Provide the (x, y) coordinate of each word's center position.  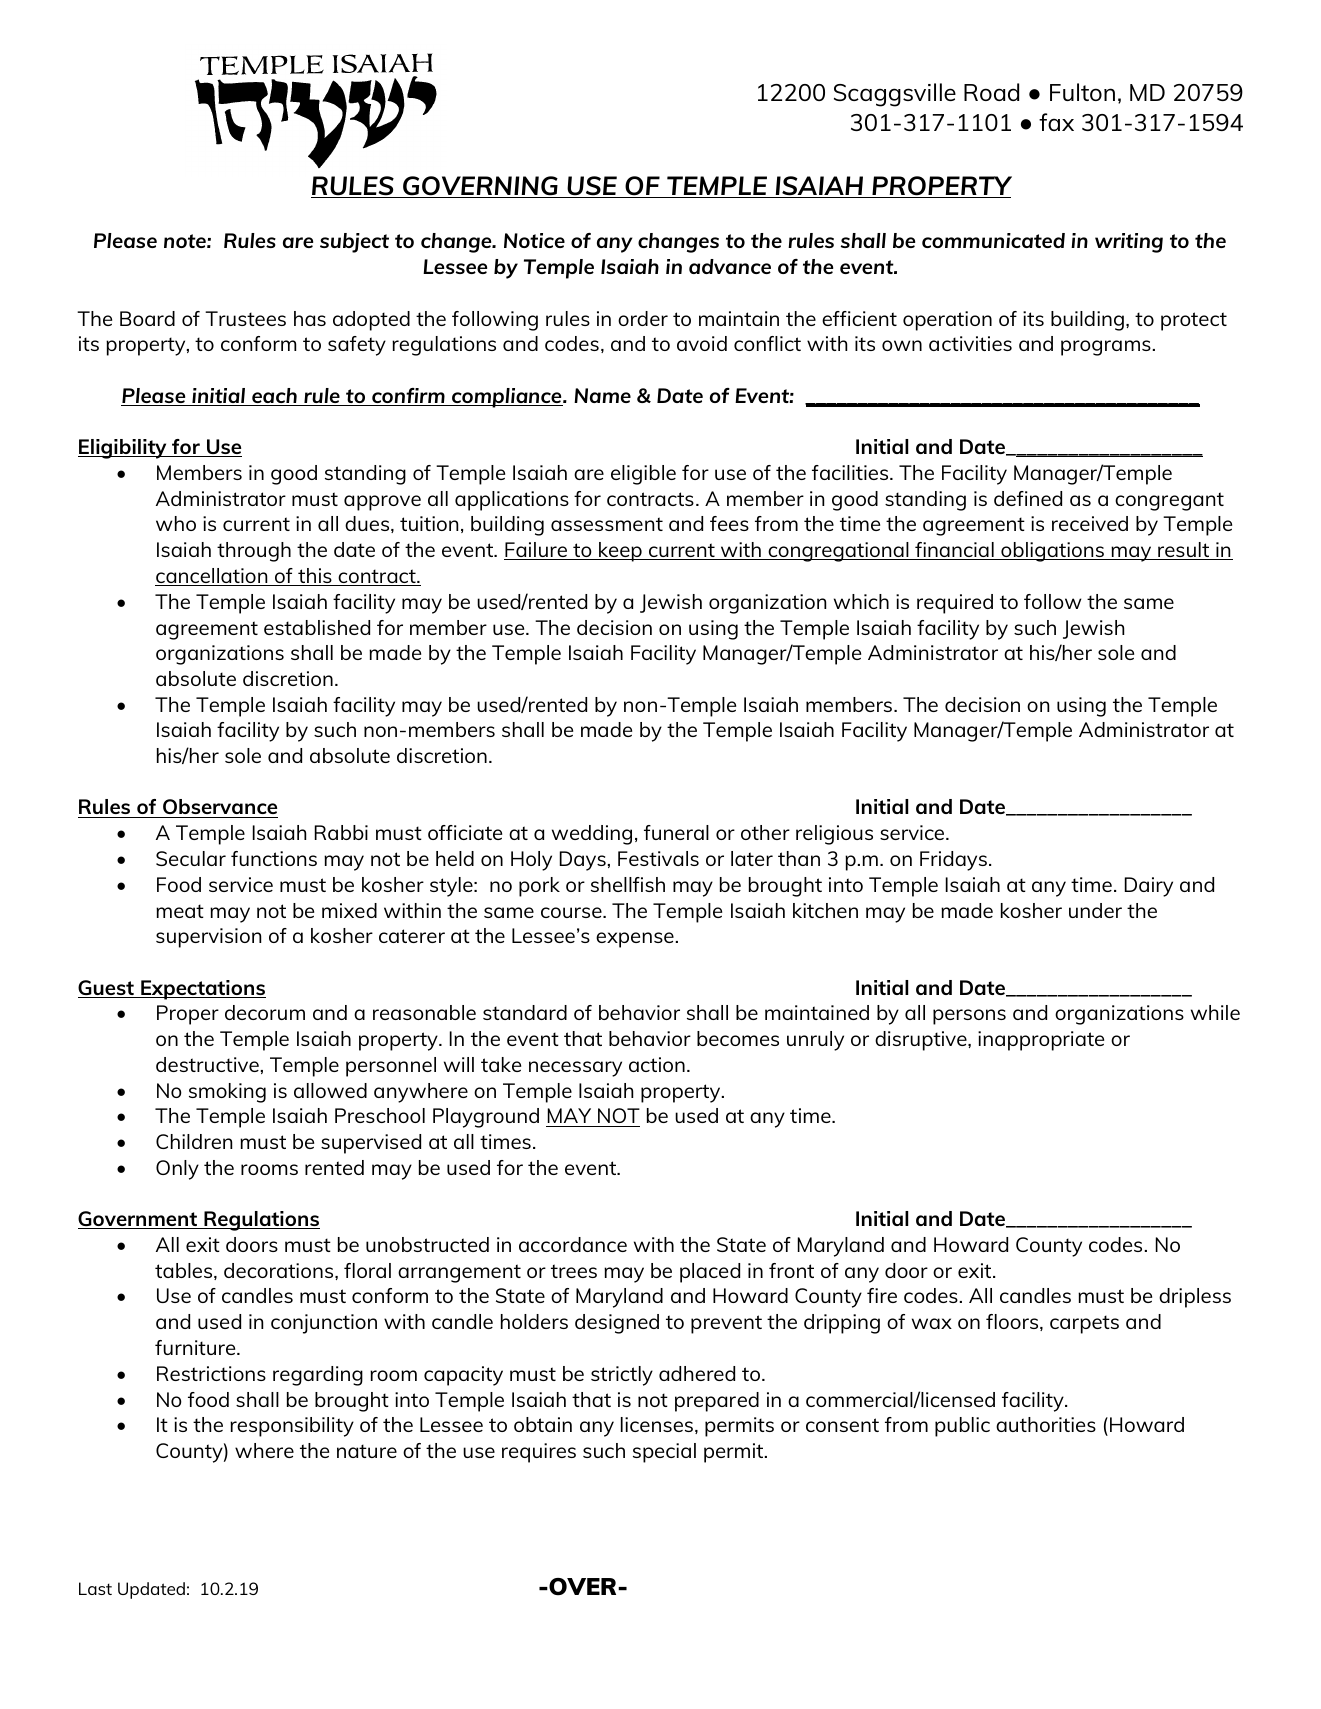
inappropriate (1041, 1041)
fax (1056, 122)
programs (1106, 348)
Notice (534, 240)
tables (185, 1271)
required (955, 604)
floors (1013, 1322)
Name (602, 395)
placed (710, 1273)
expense (635, 940)
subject (354, 243)
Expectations (202, 990)
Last (95, 1588)
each (274, 397)
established (317, 627)
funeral (676, 832)
